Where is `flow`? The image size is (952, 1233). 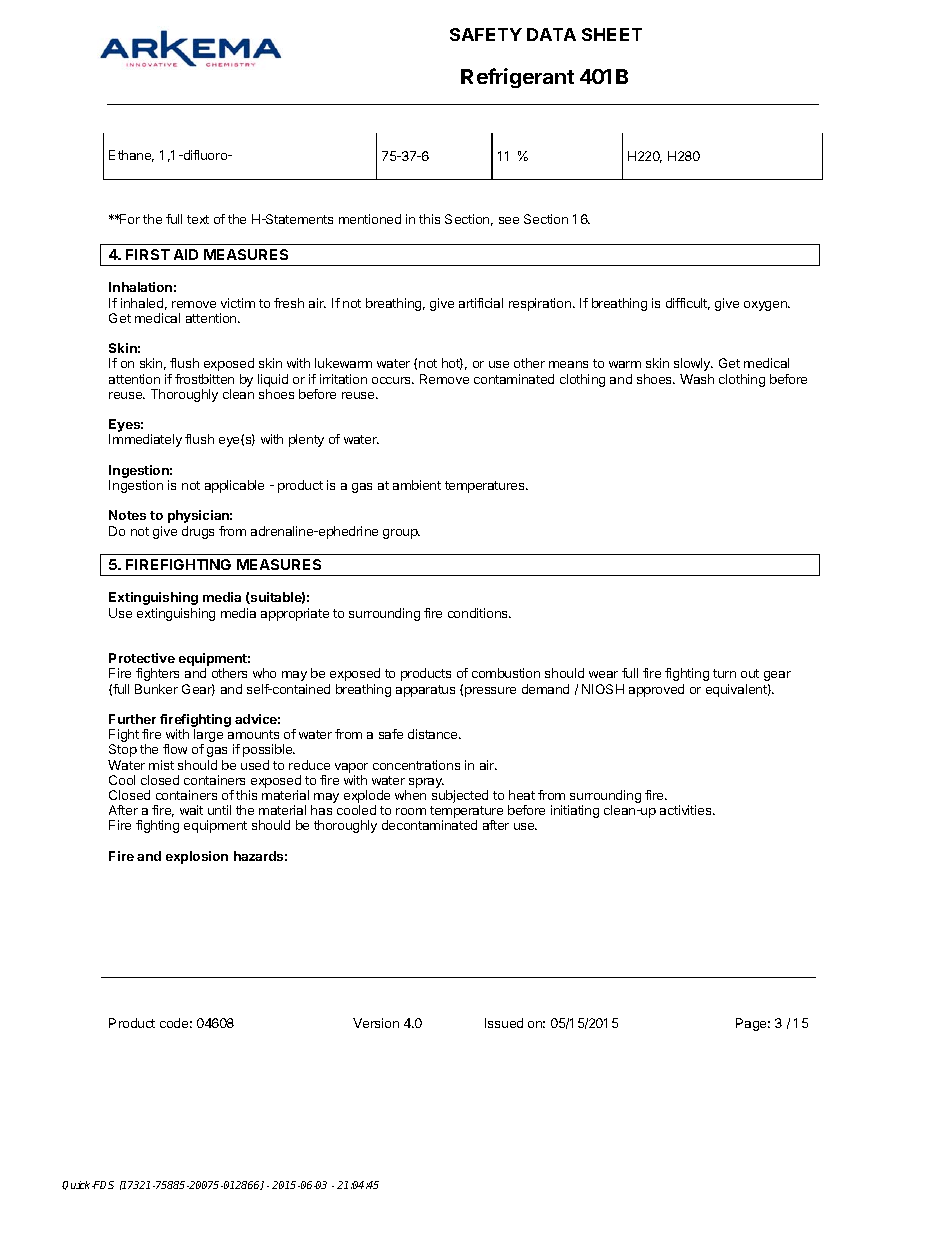
flow is located at coordinates (175, 749).
